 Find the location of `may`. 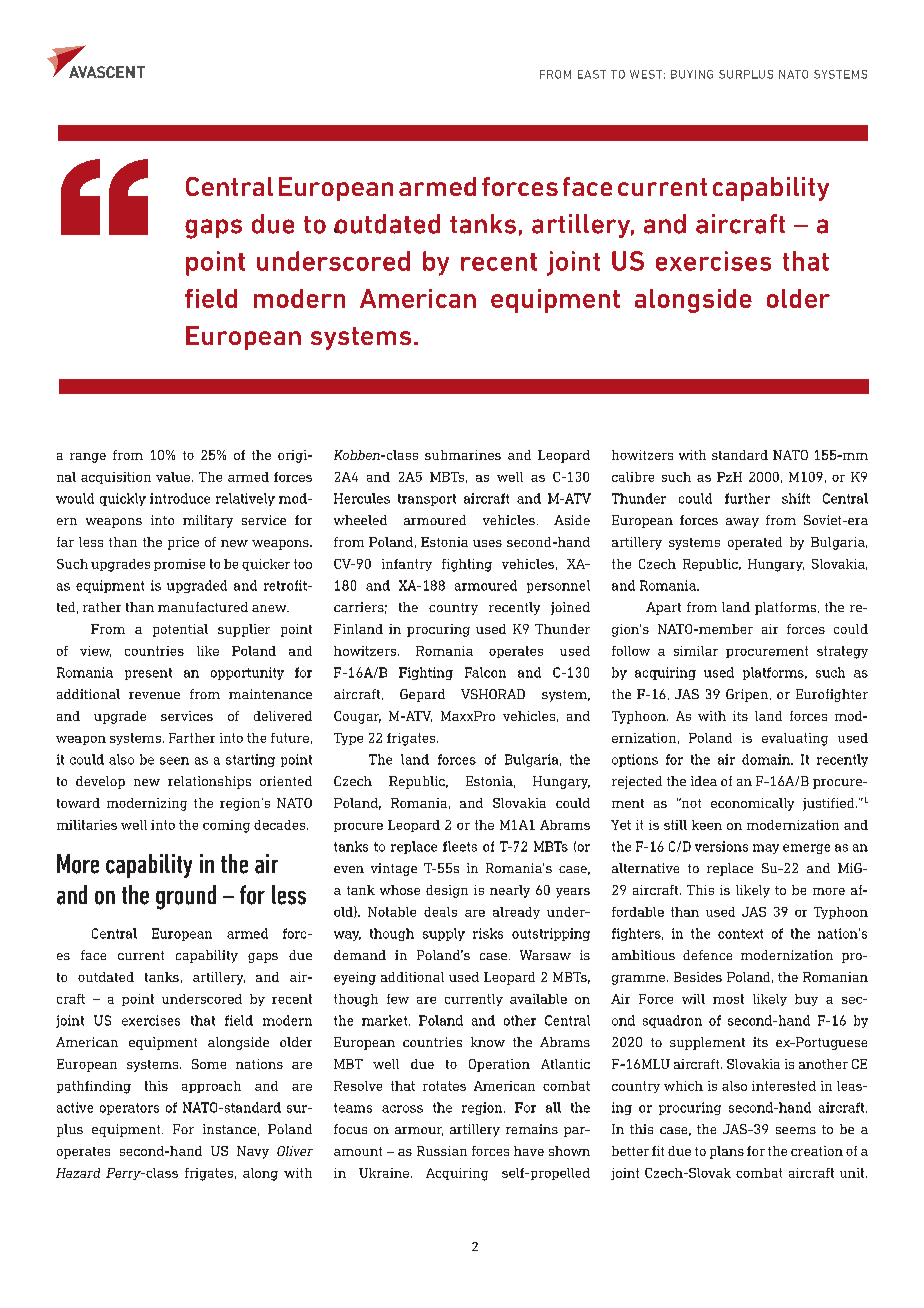

may is located at coordinates (766, 849).
